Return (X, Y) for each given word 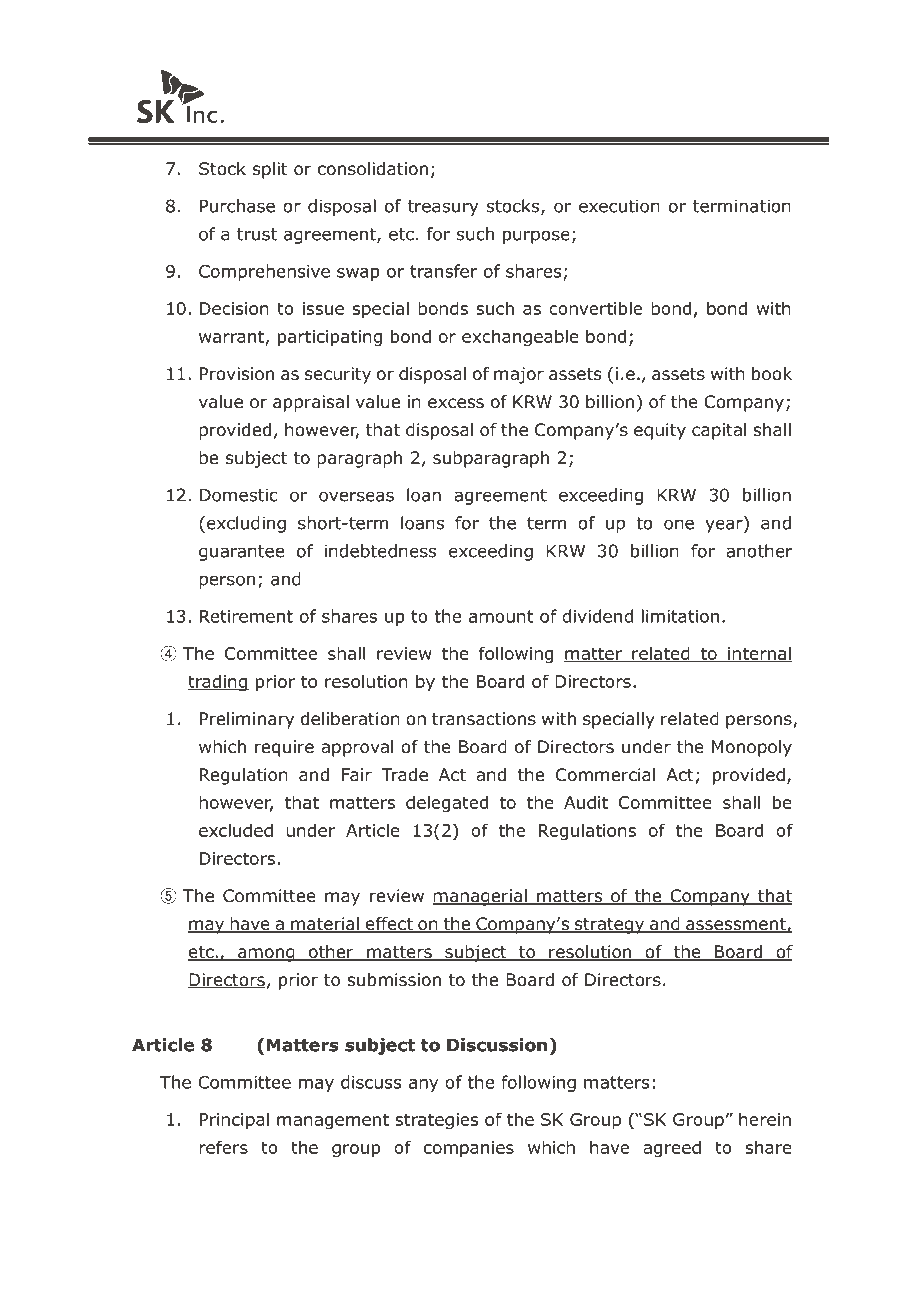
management (333, 1121)
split (270, 170)
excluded (236, 830)
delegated (447, 804)
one (679, 524)
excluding (245, 524)
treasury (443, 208)
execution (619, 206)
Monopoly (752, 748)
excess (456, 403)
